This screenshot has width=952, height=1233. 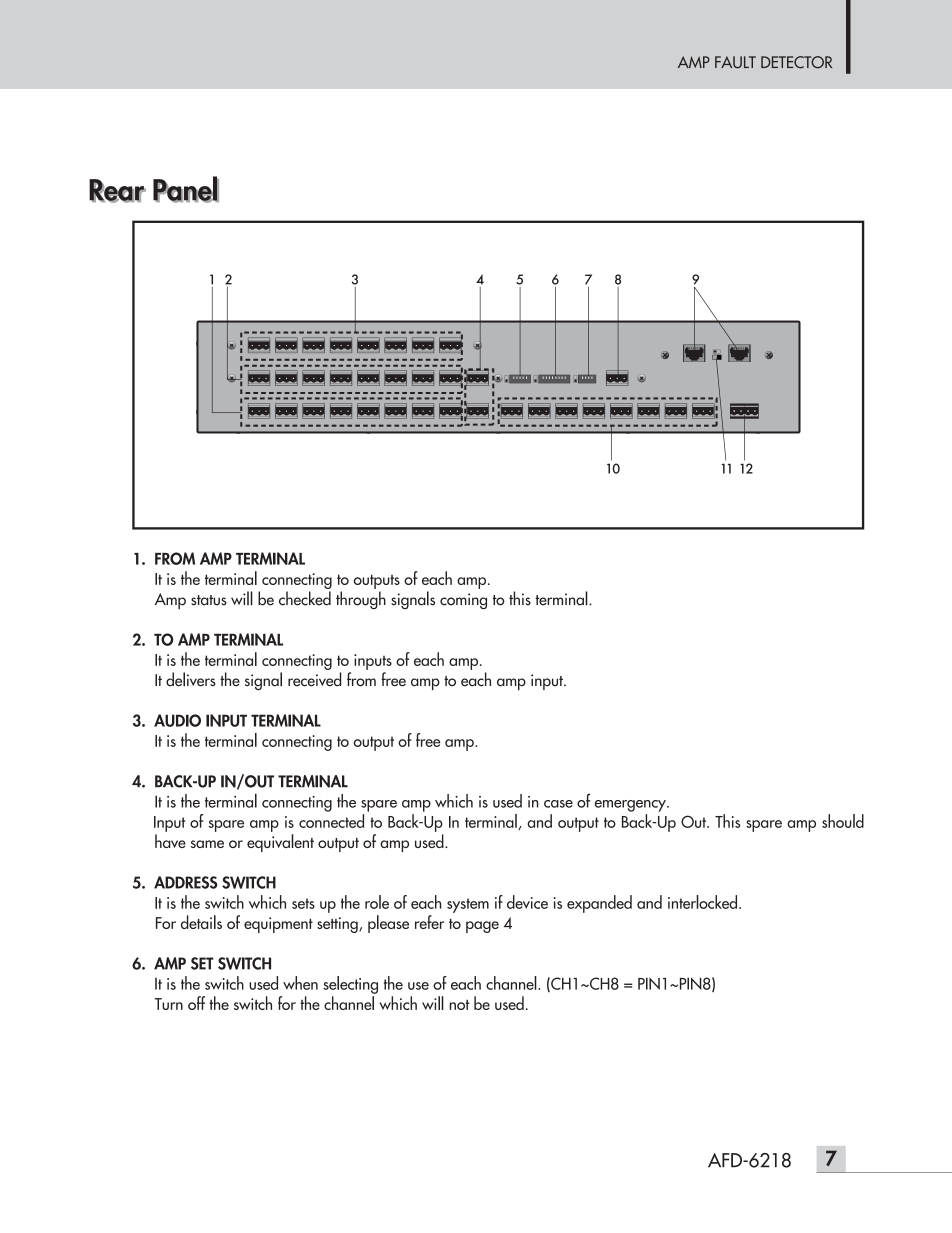 What do you see at coordinates (191, 679) in the screenshot?
I see `delivers` at bounding box center [191, 679].
